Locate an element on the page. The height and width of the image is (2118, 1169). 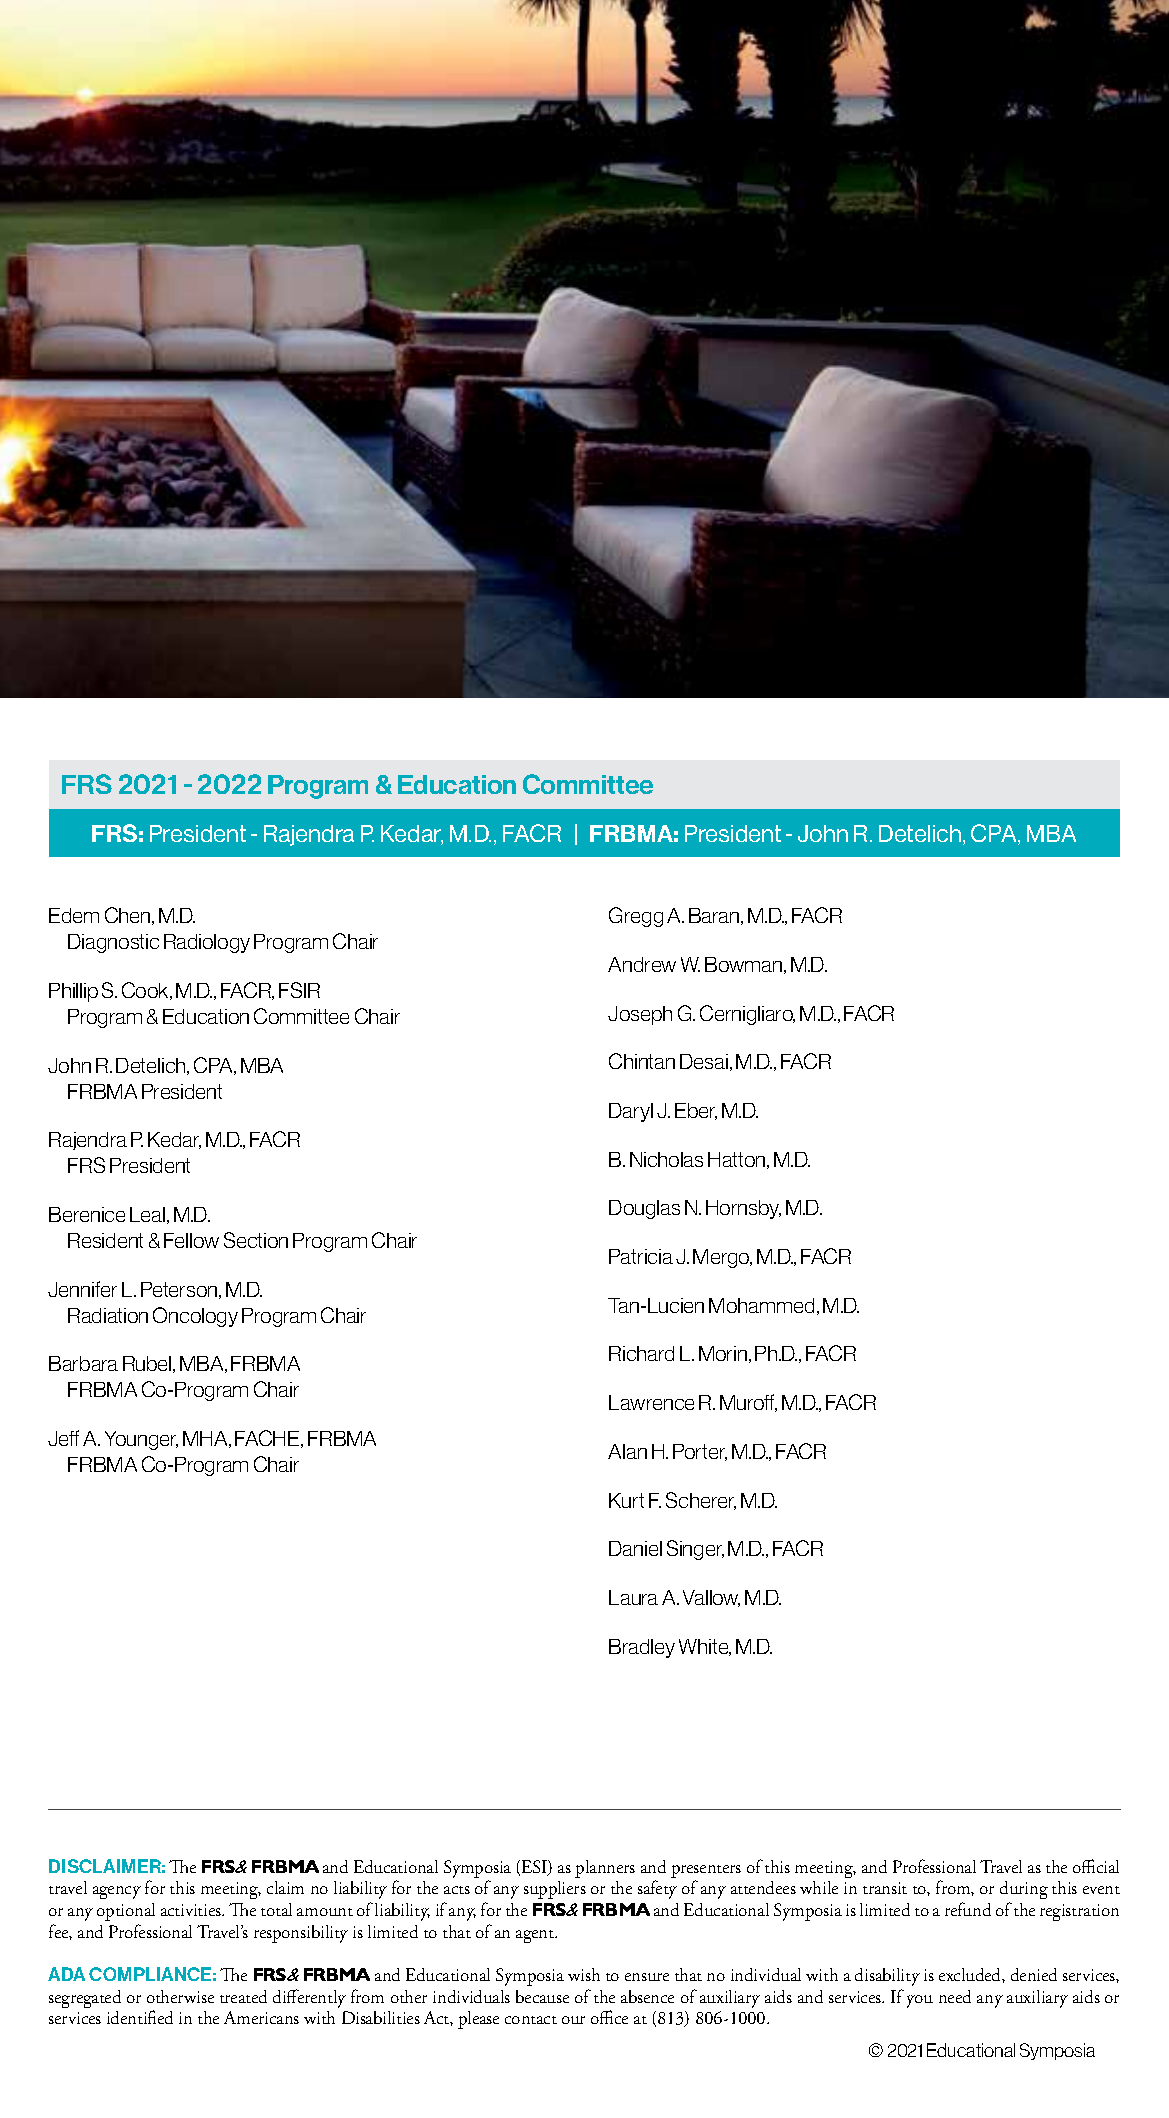
Hornsby is located at coordinates (743, 1209).
